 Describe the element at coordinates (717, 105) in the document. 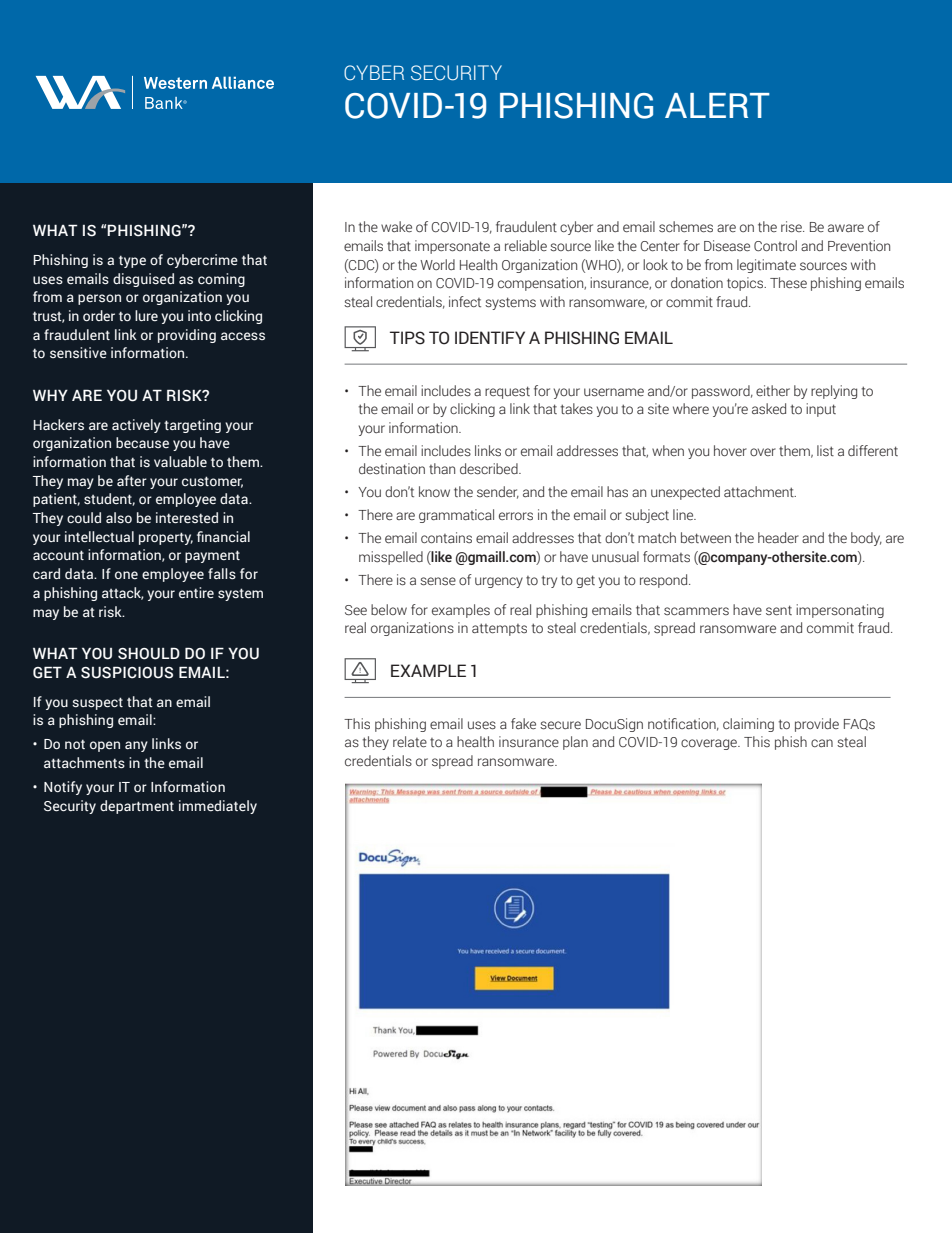

I see `ALERT` at that location.
